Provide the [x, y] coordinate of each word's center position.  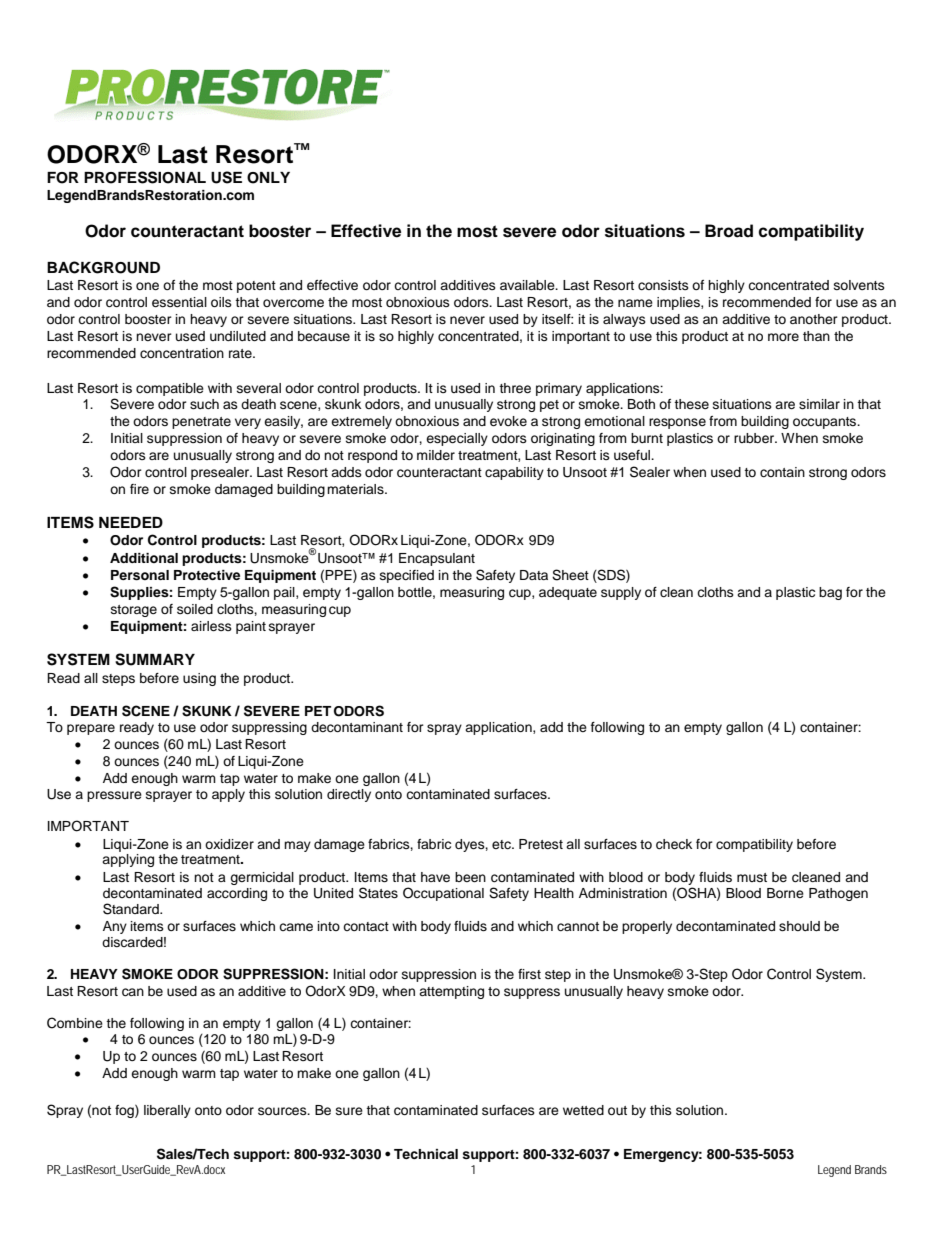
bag [830, 593]
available [528, 285]
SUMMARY [155, 659]
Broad [729, 231]
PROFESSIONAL [145, 177]
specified [407, 576]
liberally [167, 1111]
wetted [583, 1110]
